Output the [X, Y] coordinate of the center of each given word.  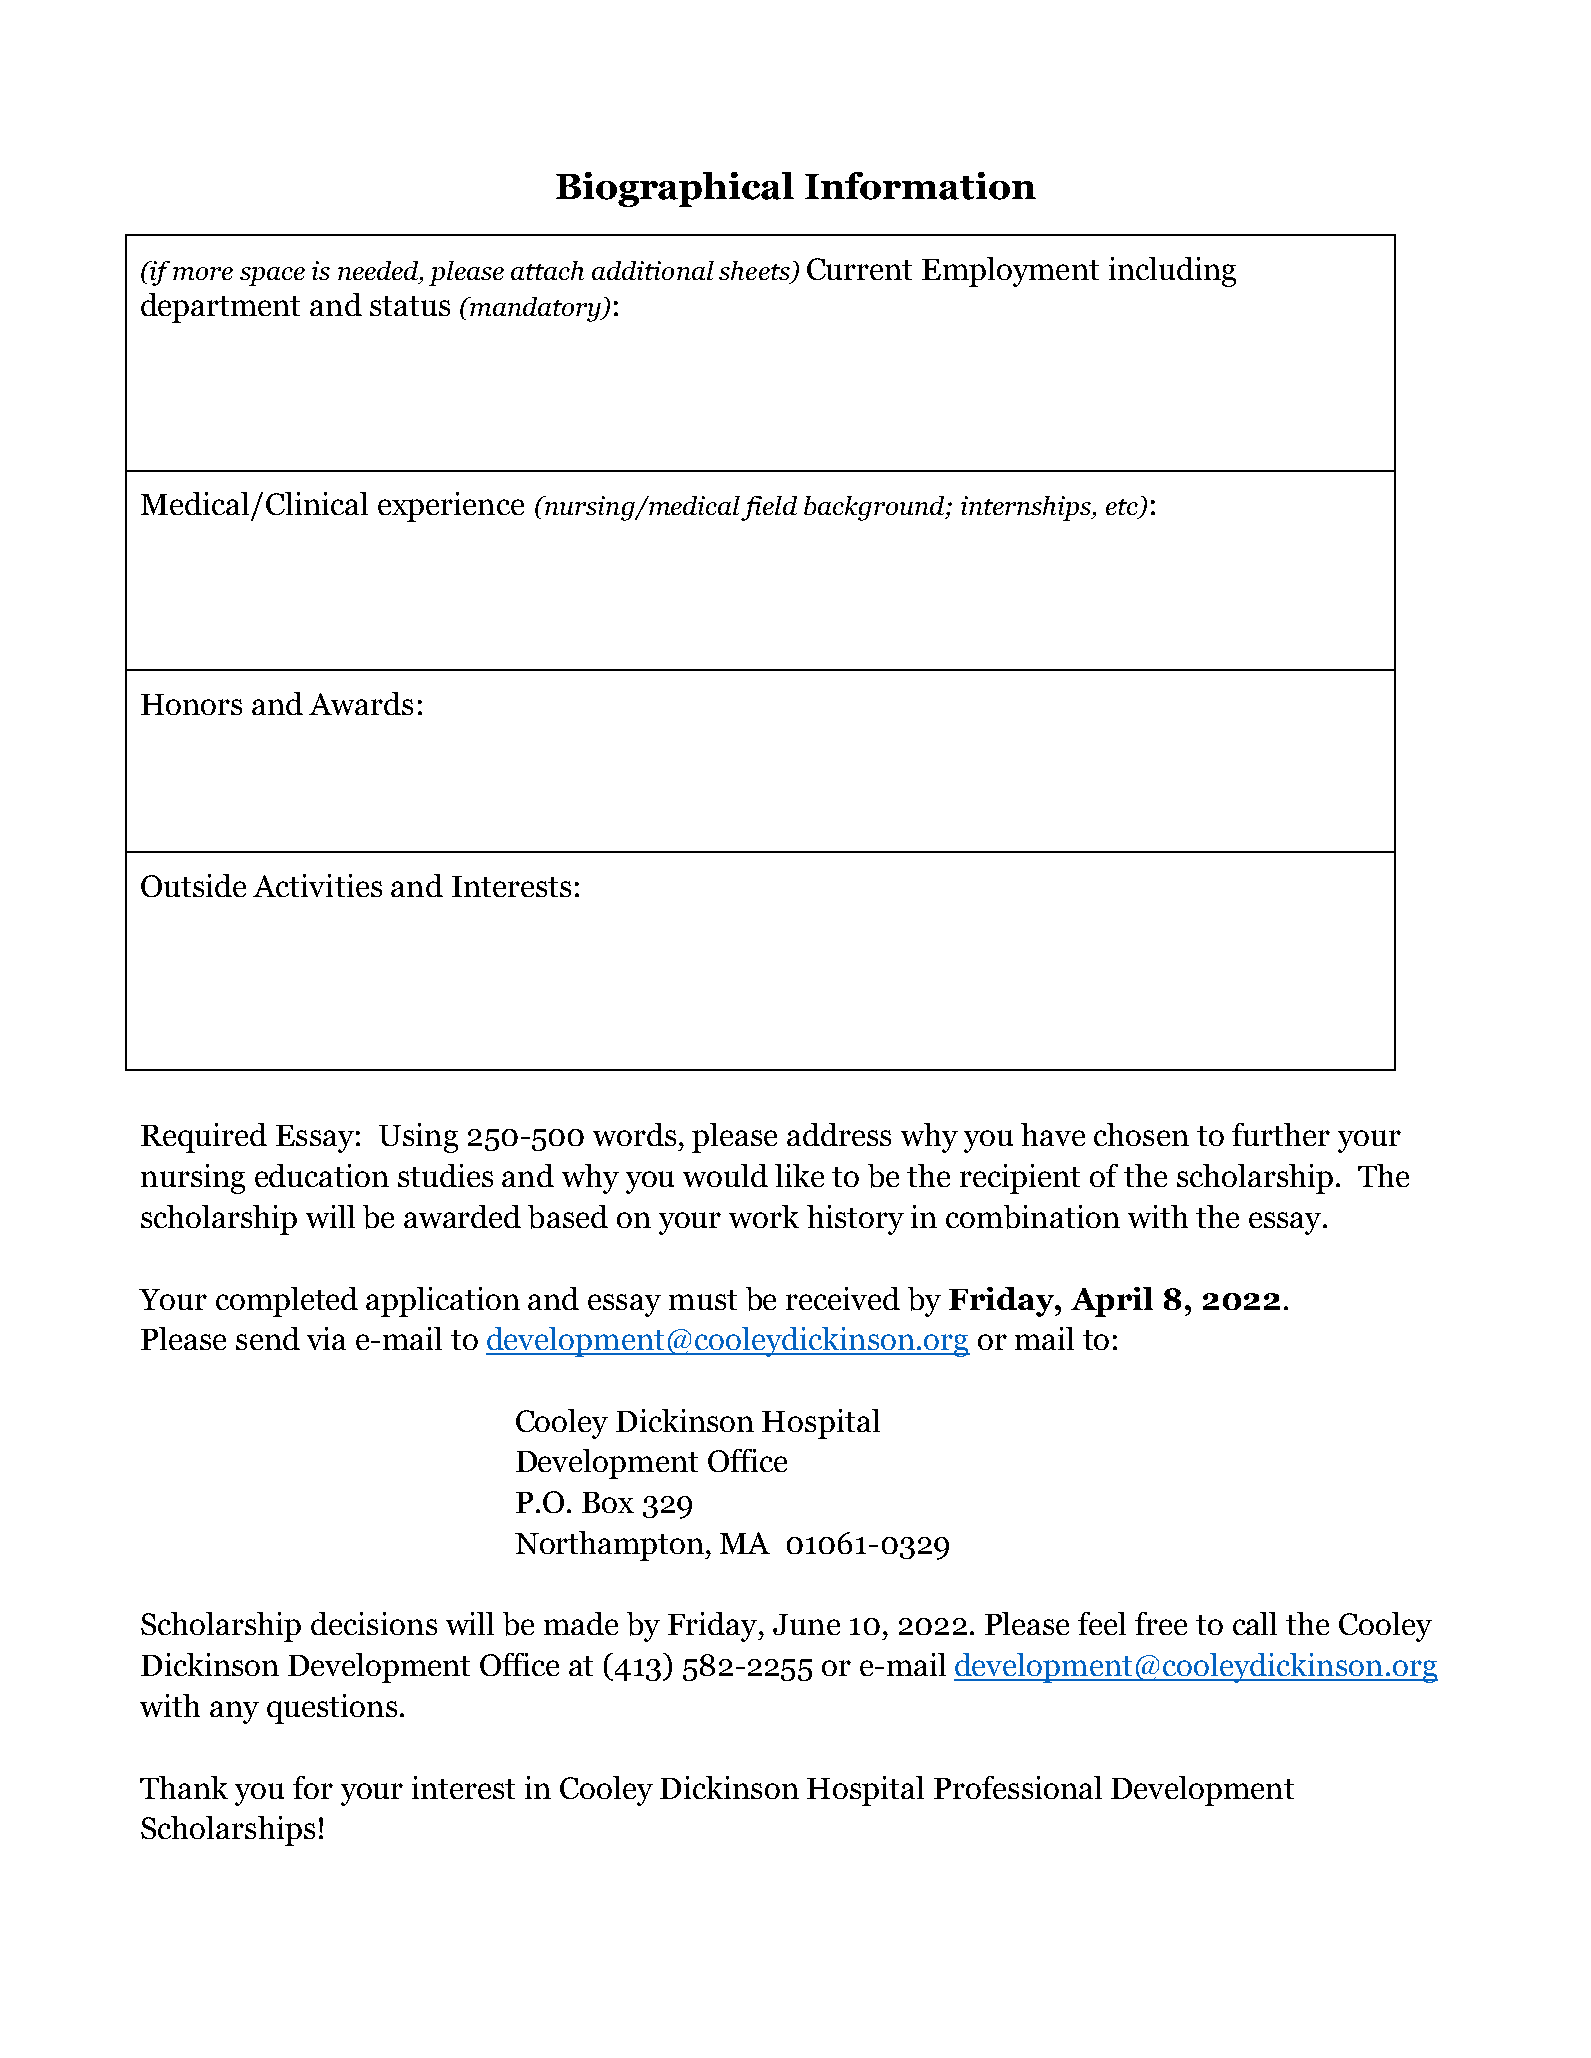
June [806, 1624]
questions [332, 1709]
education [322, 1175]
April [1112, 1302]
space [272, 276]
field [769, 508]
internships [1027, 508]
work [764, 1216]
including [1172, 272]
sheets [755, 272]
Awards [361, 703]
